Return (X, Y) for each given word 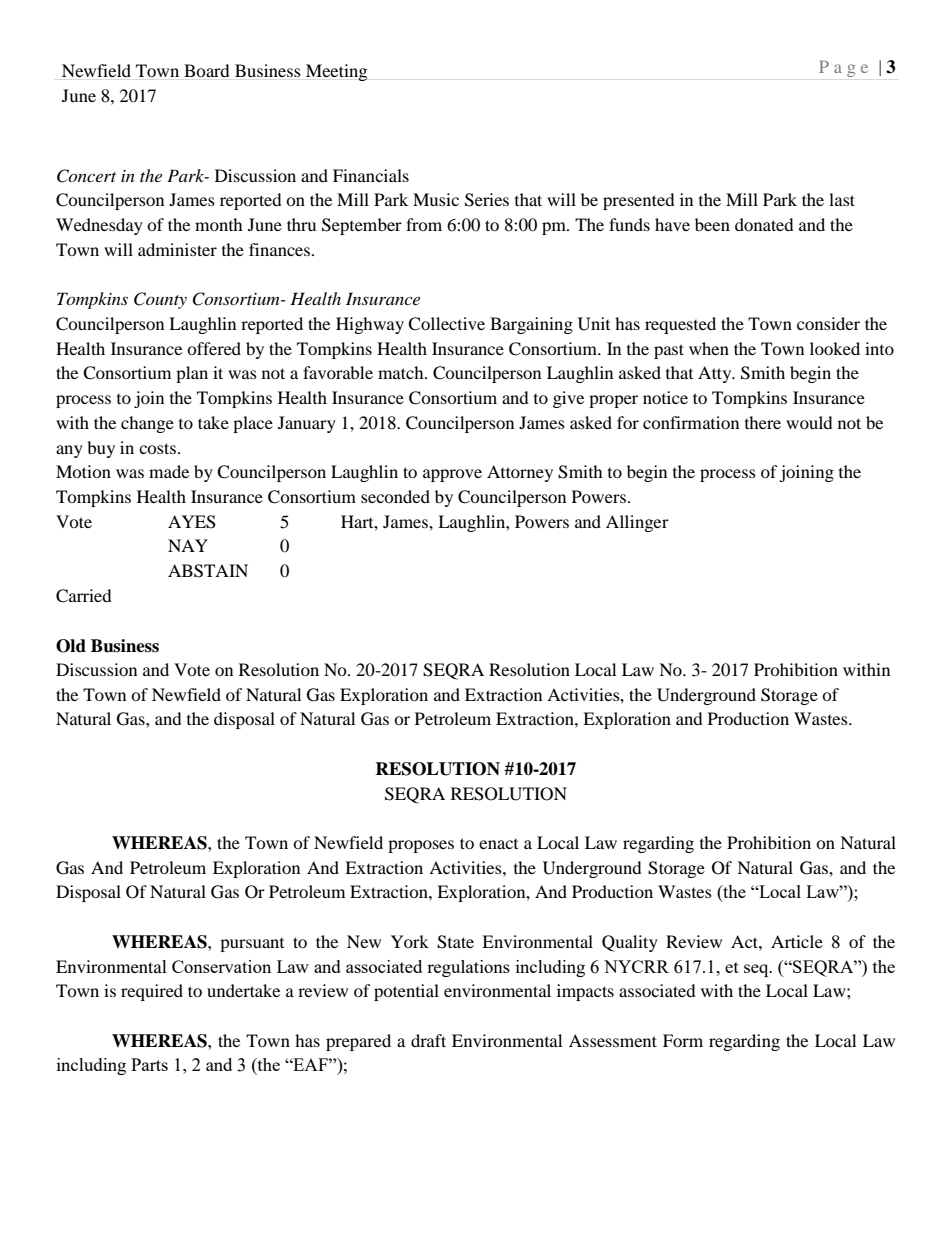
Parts (149, 1064)
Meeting (336, 72)
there (763, 422)
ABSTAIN (208, 571)
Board (207, 70)
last (842, 199)
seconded (395, 496)
